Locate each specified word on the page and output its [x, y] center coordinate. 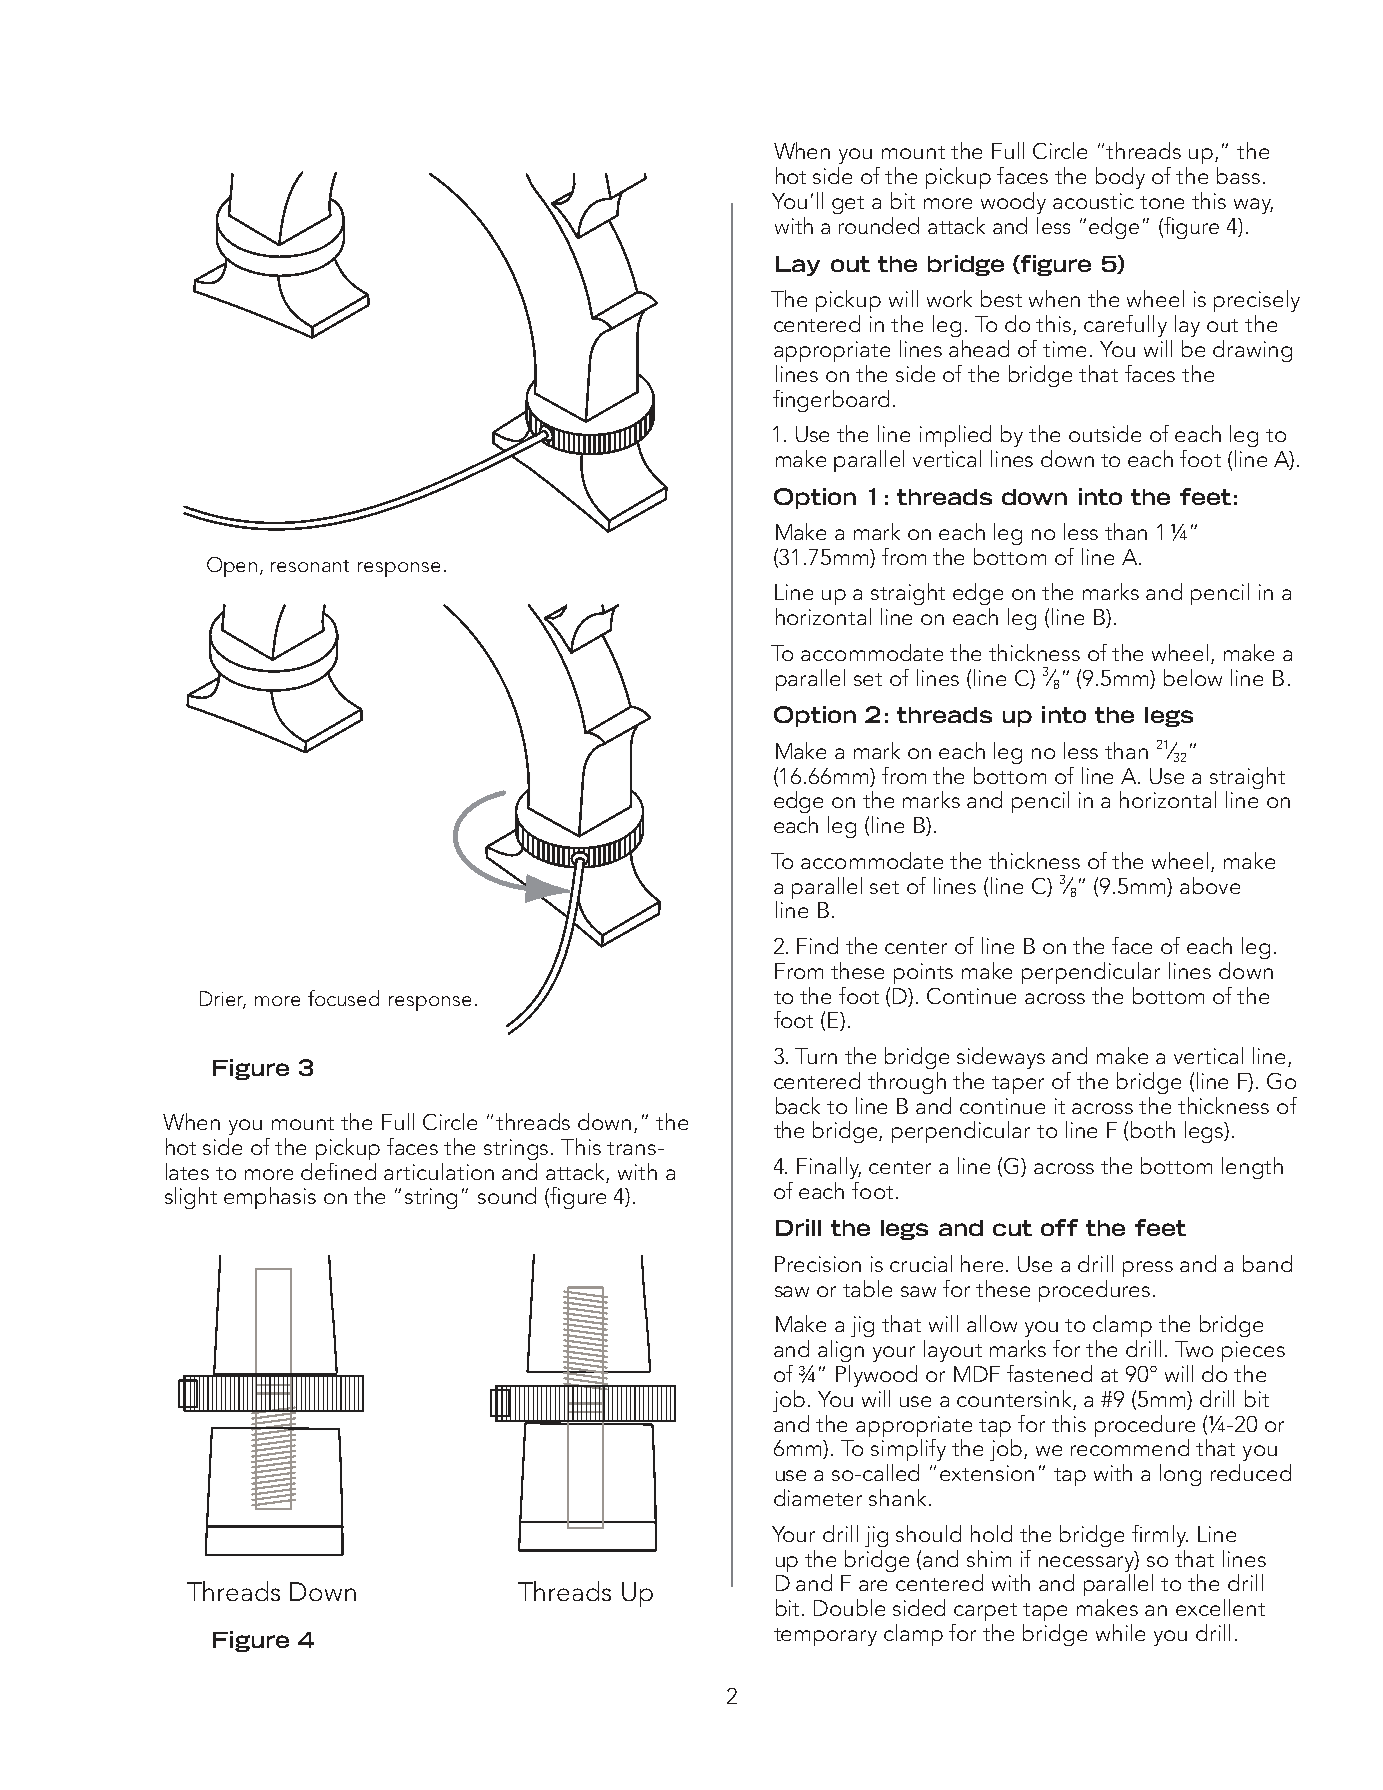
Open [232, 567]
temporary [825, 1637]
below [1193, 677]
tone [1162, 202]
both [1153, 1129]
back [798, 1105]
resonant [310, 566]
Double [849, 1607]
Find [817, 945]
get [848, 205]
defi [319, 1171]
